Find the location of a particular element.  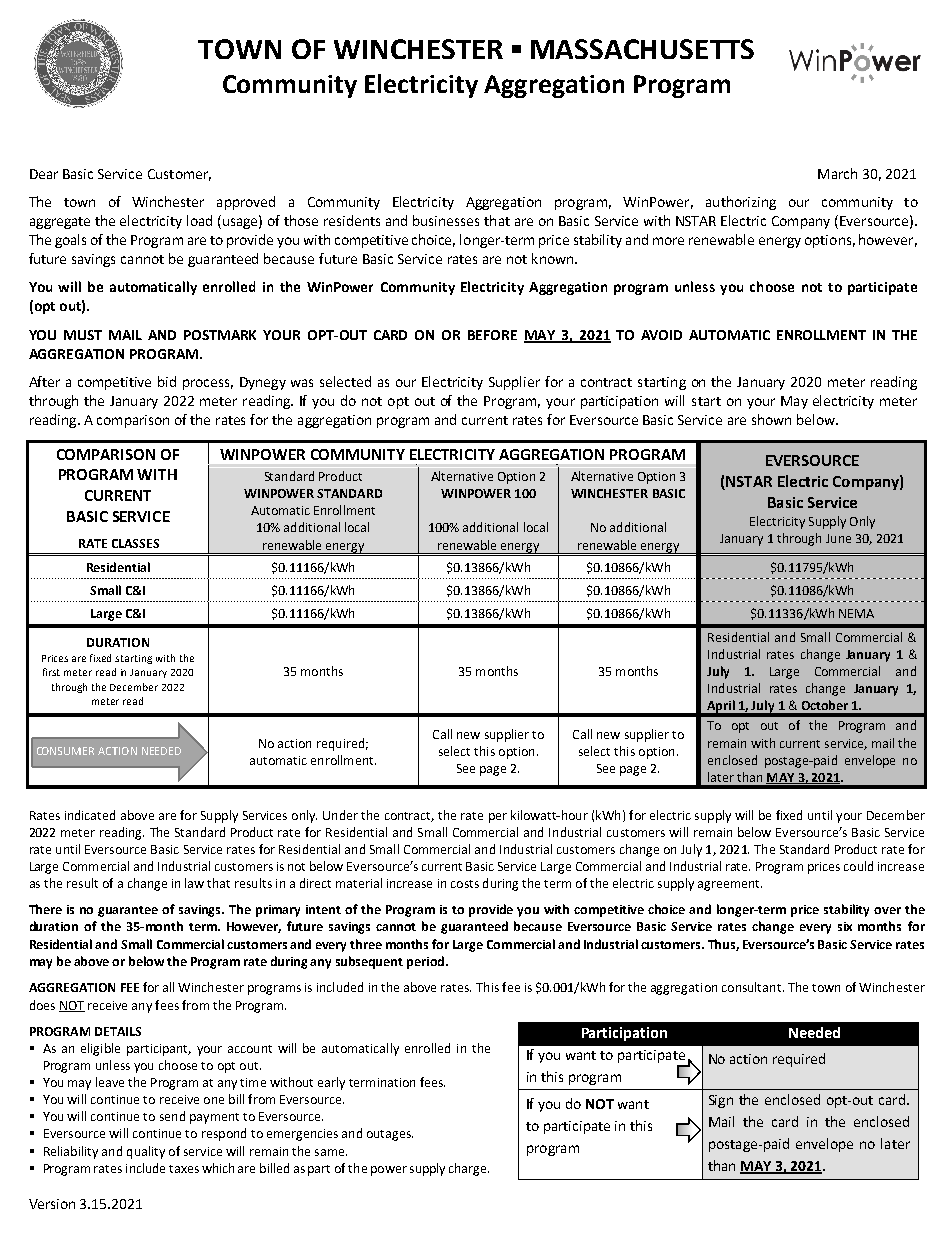

Dear is located at coordinates (44, 174).
